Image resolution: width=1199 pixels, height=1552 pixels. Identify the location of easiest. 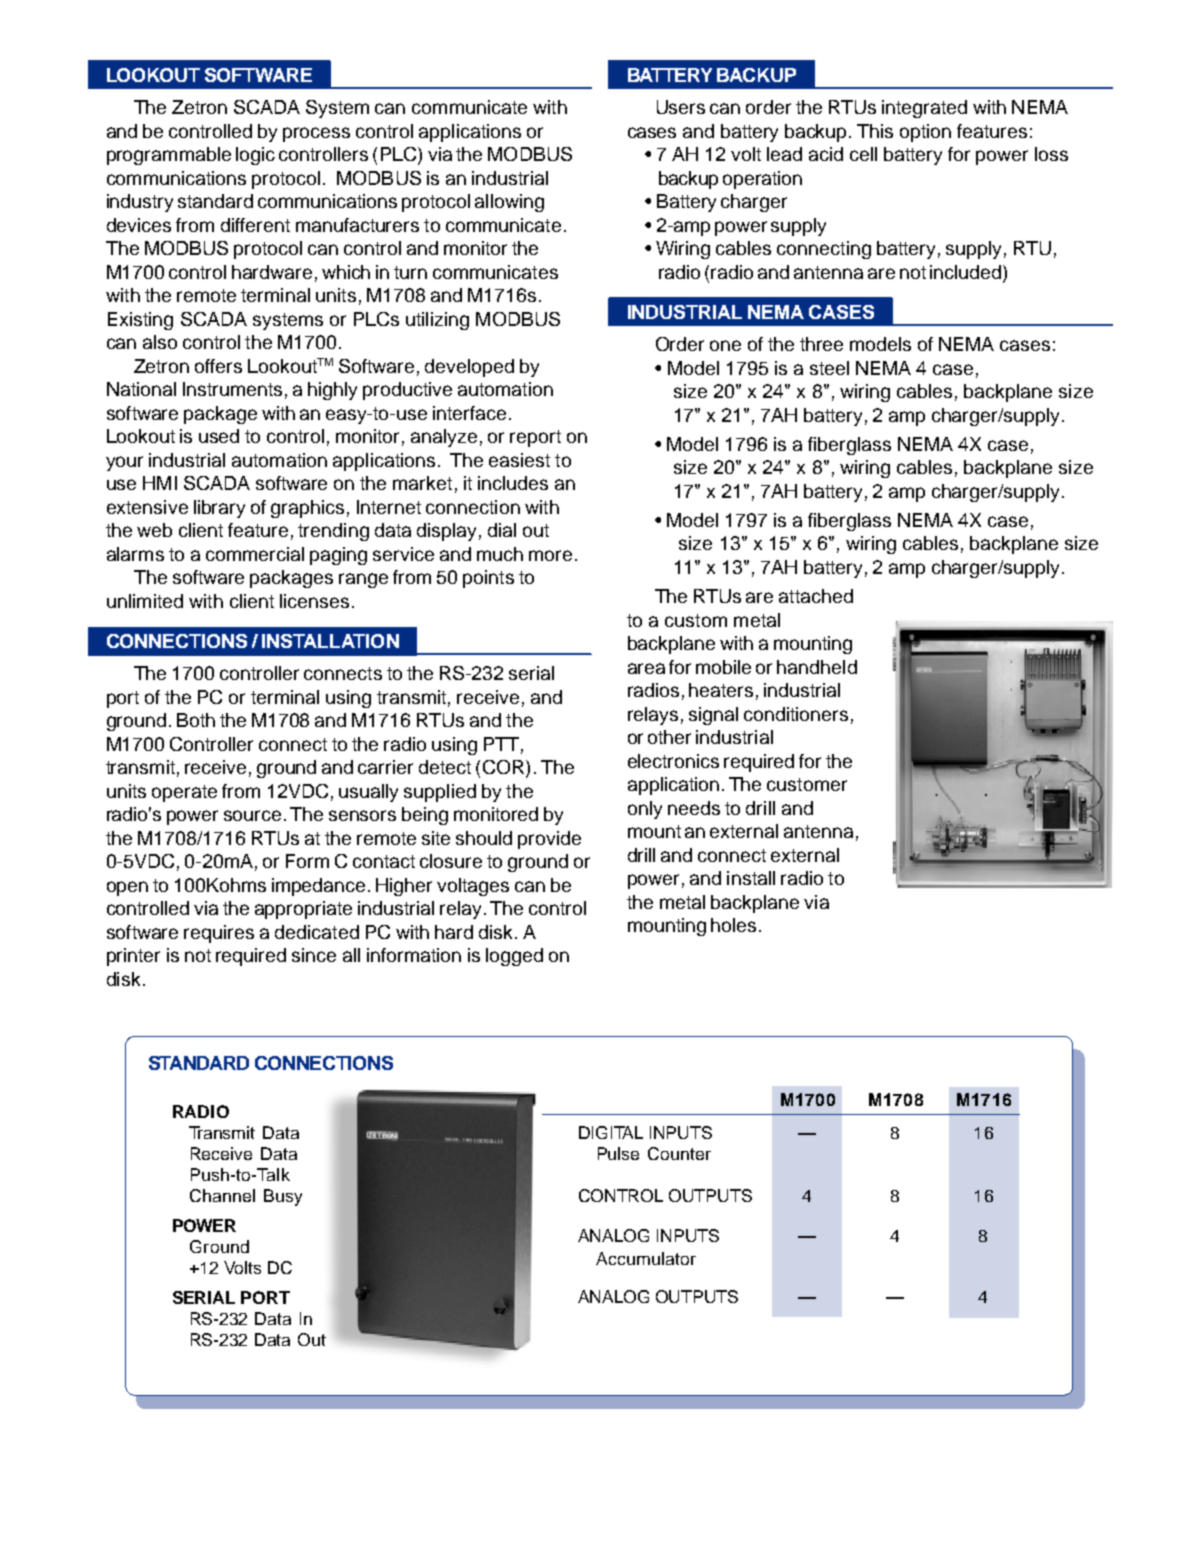
(519, 460).
